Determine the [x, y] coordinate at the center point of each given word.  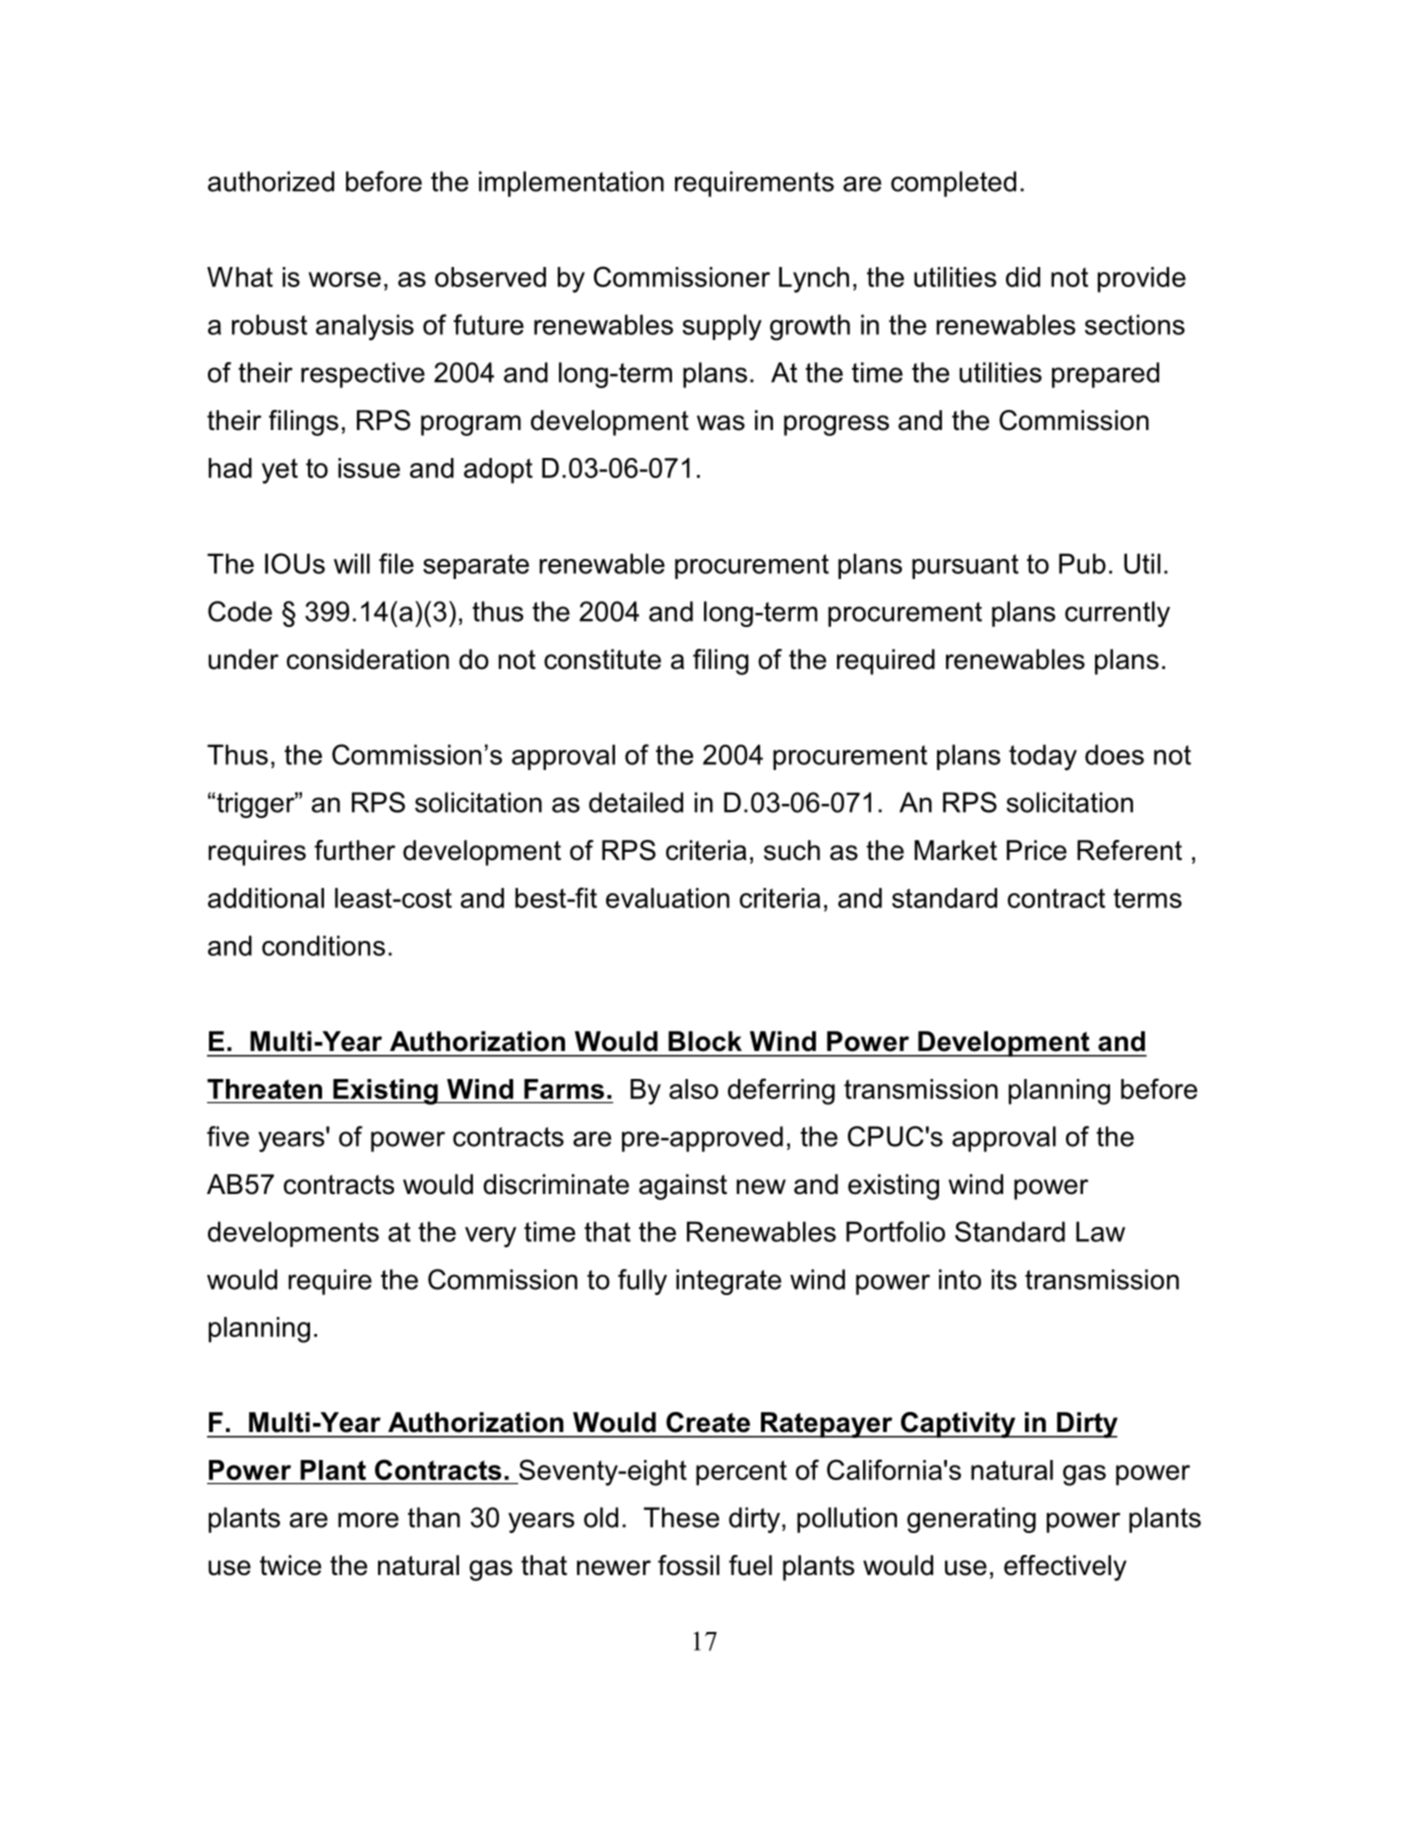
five [228, 1136]
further [354, 850]
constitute [602, 659]
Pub [1082, 563]
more [368, 1520]
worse [344, 279]
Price [1037, 850]
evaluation [668, 898]
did [1023, 277]
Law [1100, 1231]
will [352, 563]
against [683, 1187]
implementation [571, 184]
